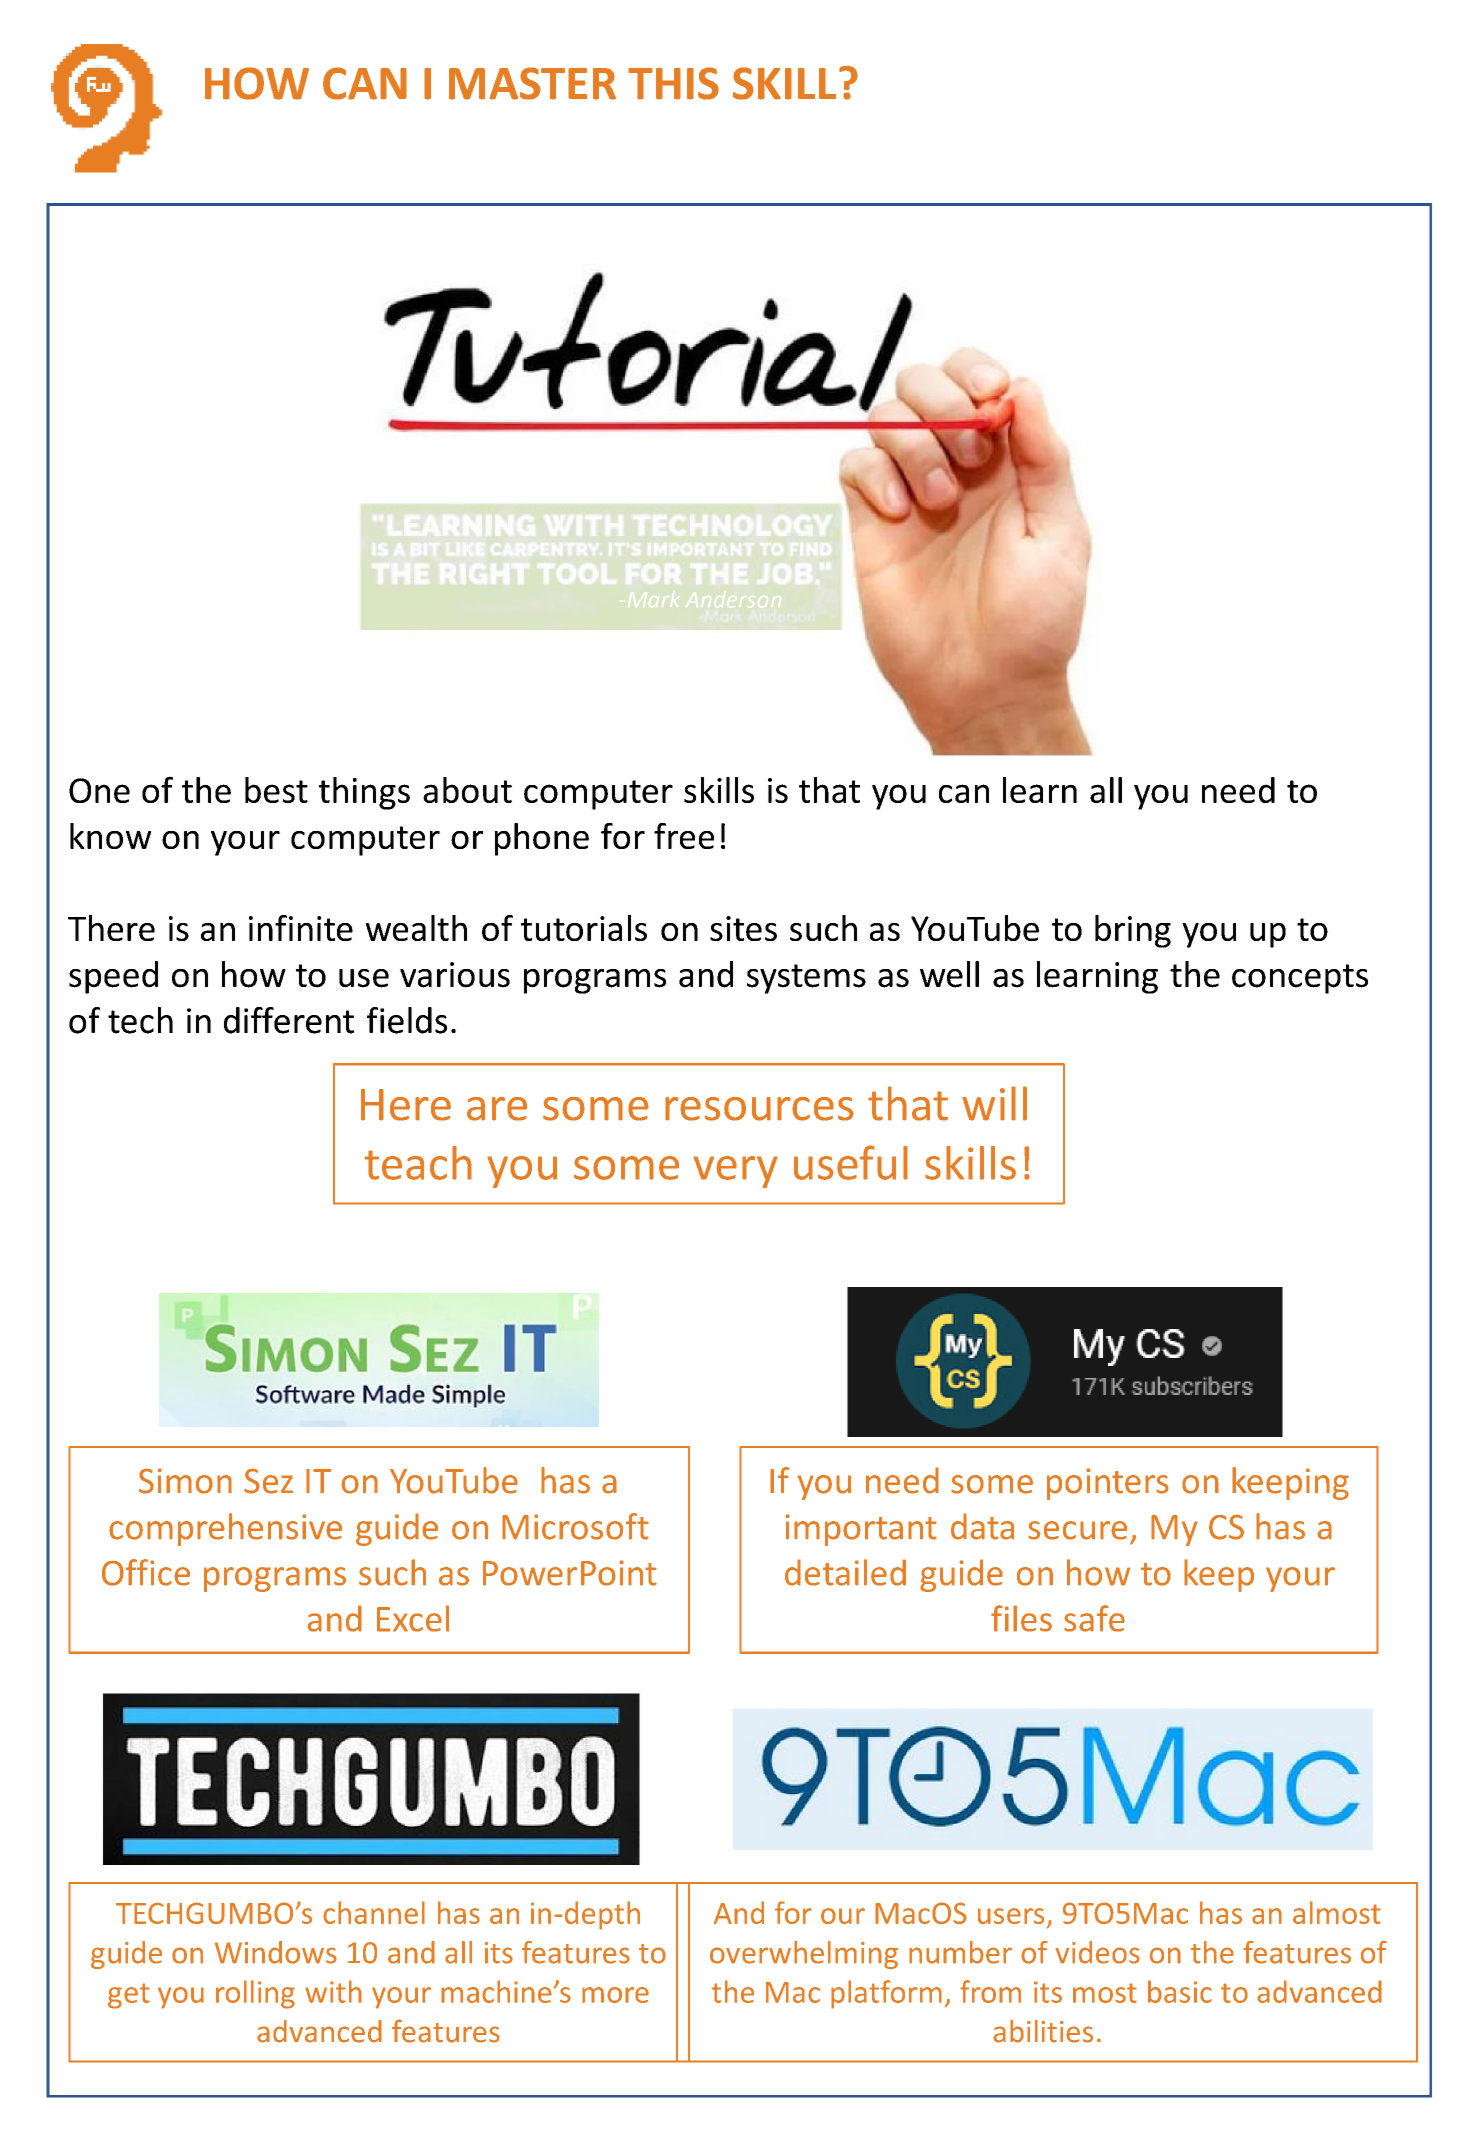  I want to click on concepts, so click(1300, 979).
